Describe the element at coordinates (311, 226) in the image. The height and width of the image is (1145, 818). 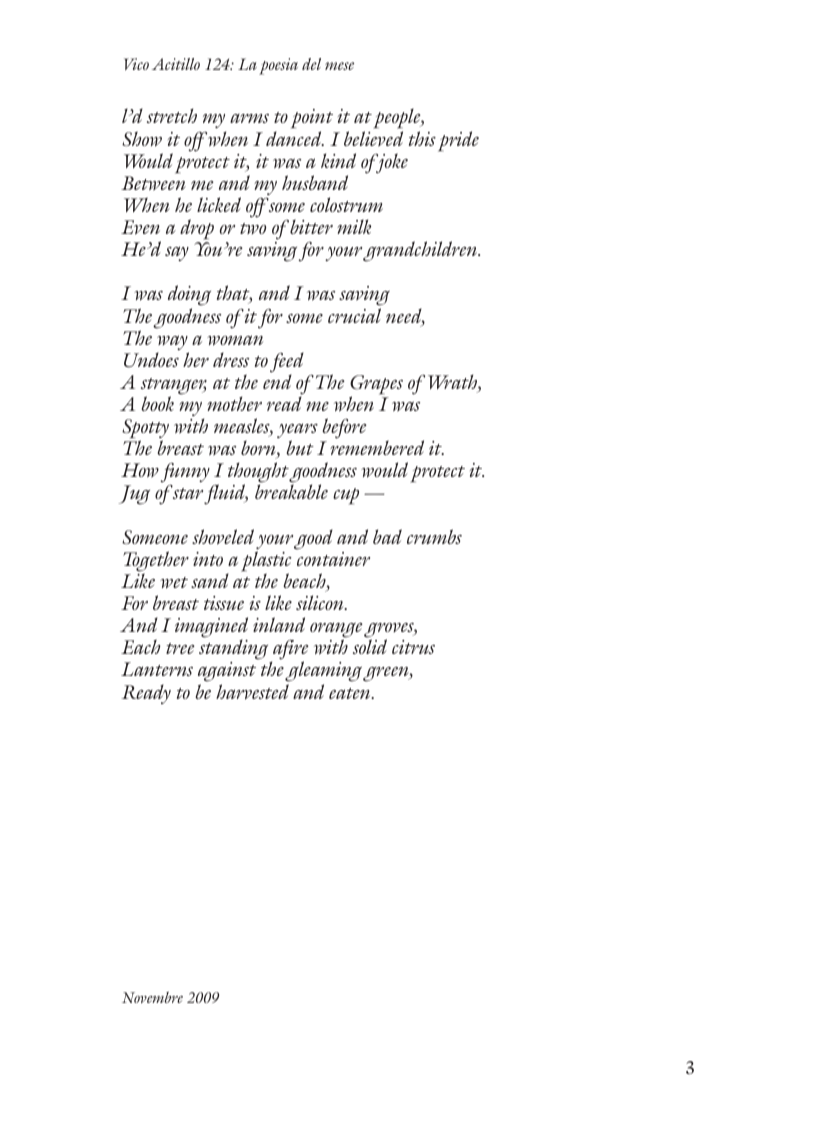
I see `bitter` at that location.
